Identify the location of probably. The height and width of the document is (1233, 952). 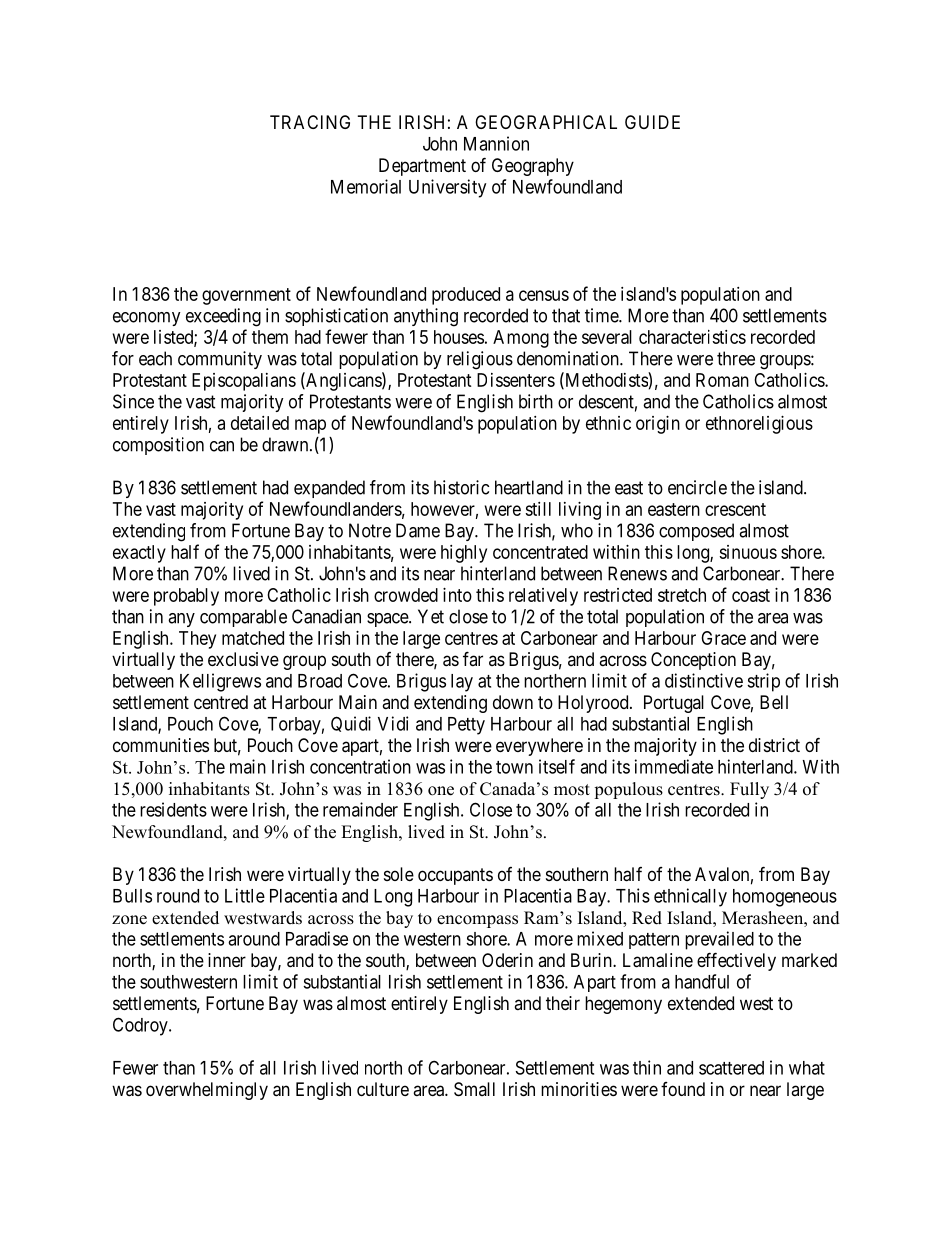
(186, 597).
